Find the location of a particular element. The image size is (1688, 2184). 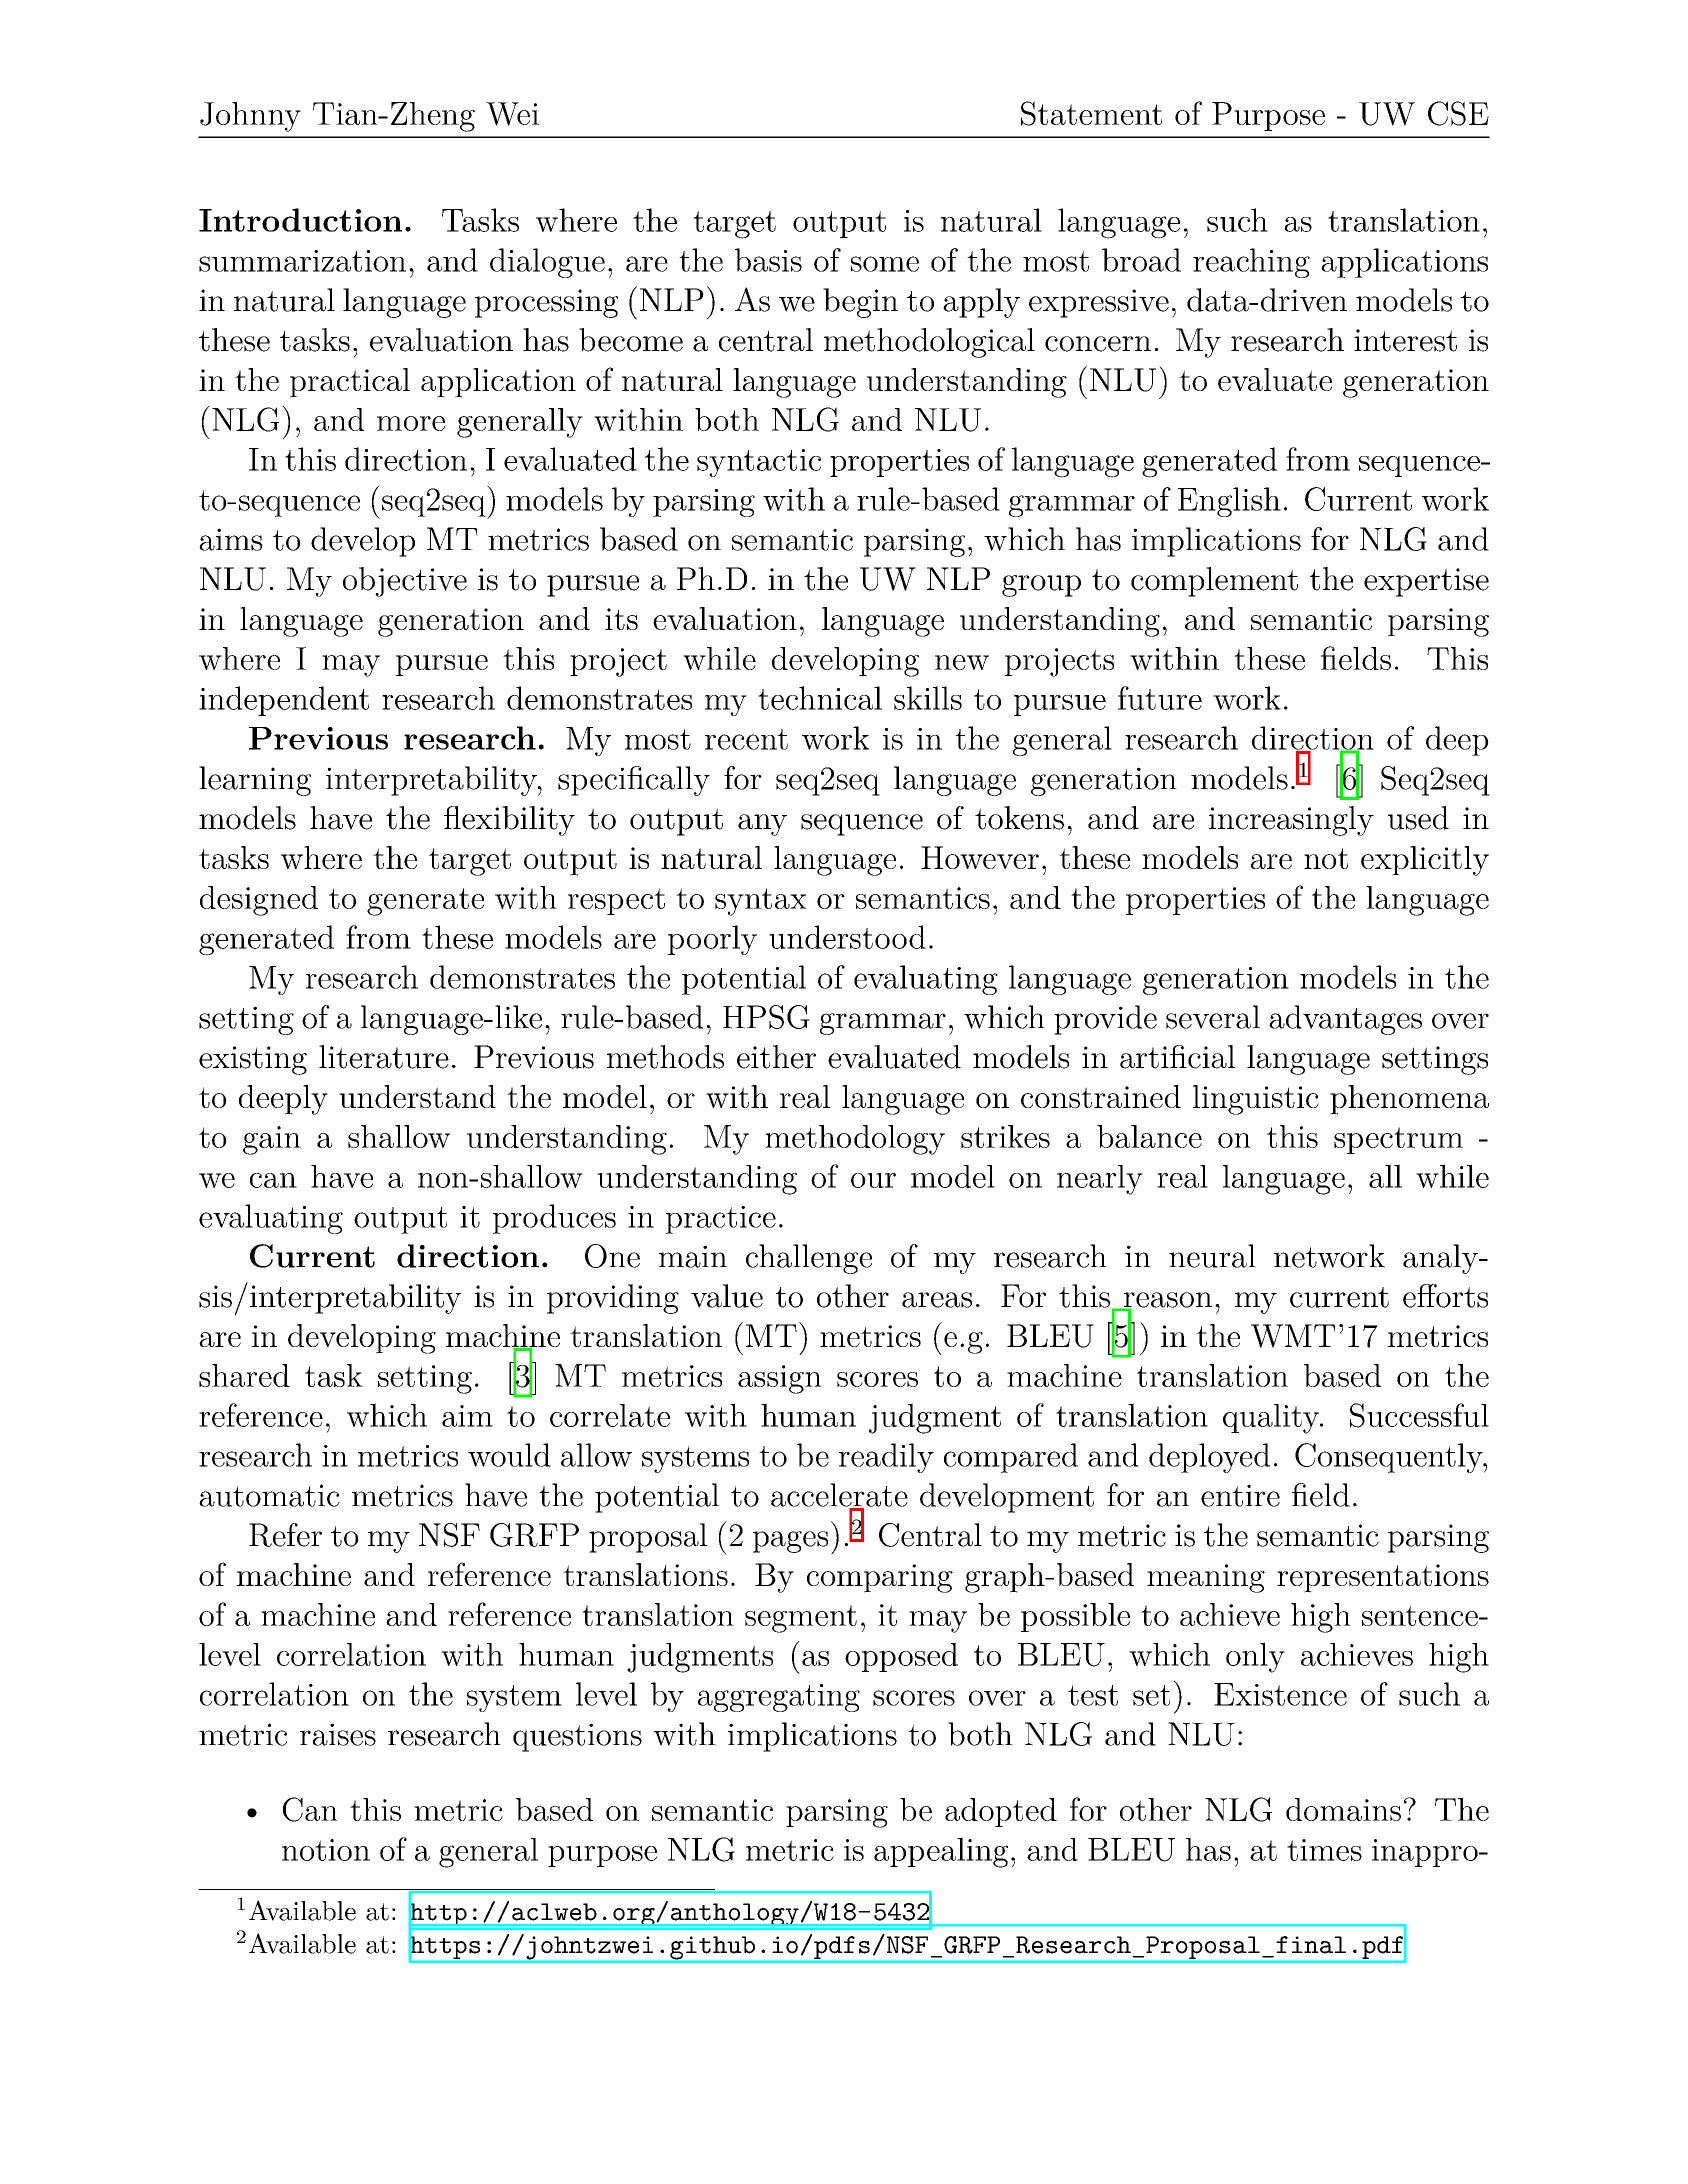

Introduction is located at coordinates (300, 220).
